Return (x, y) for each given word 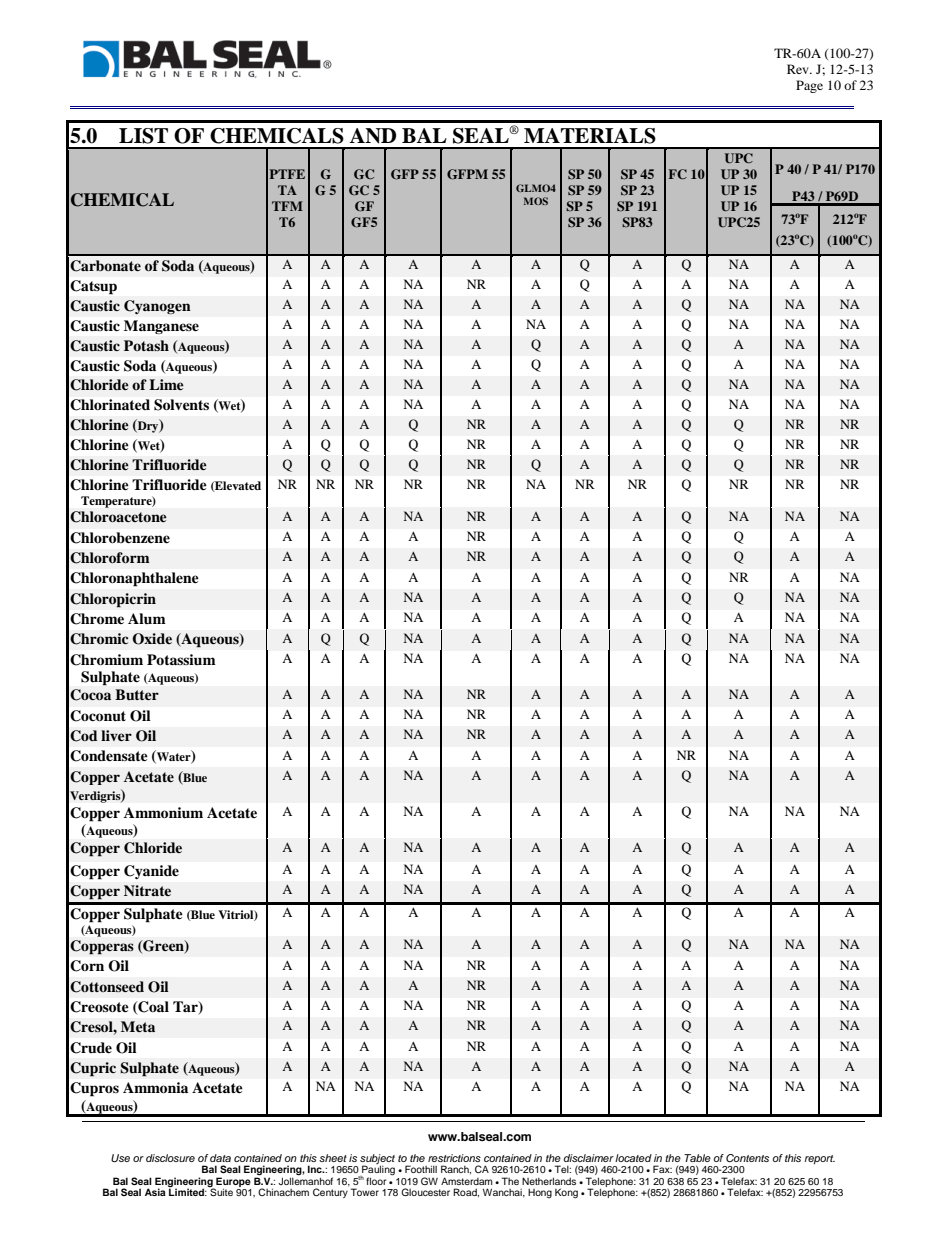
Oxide (152, 639)
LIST (143, 136)
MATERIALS (590, 136)
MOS (535, 201)
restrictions (454, 1158)
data (220, 1158)
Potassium (181, 659)
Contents (747, 1158)
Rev (799, 69)
